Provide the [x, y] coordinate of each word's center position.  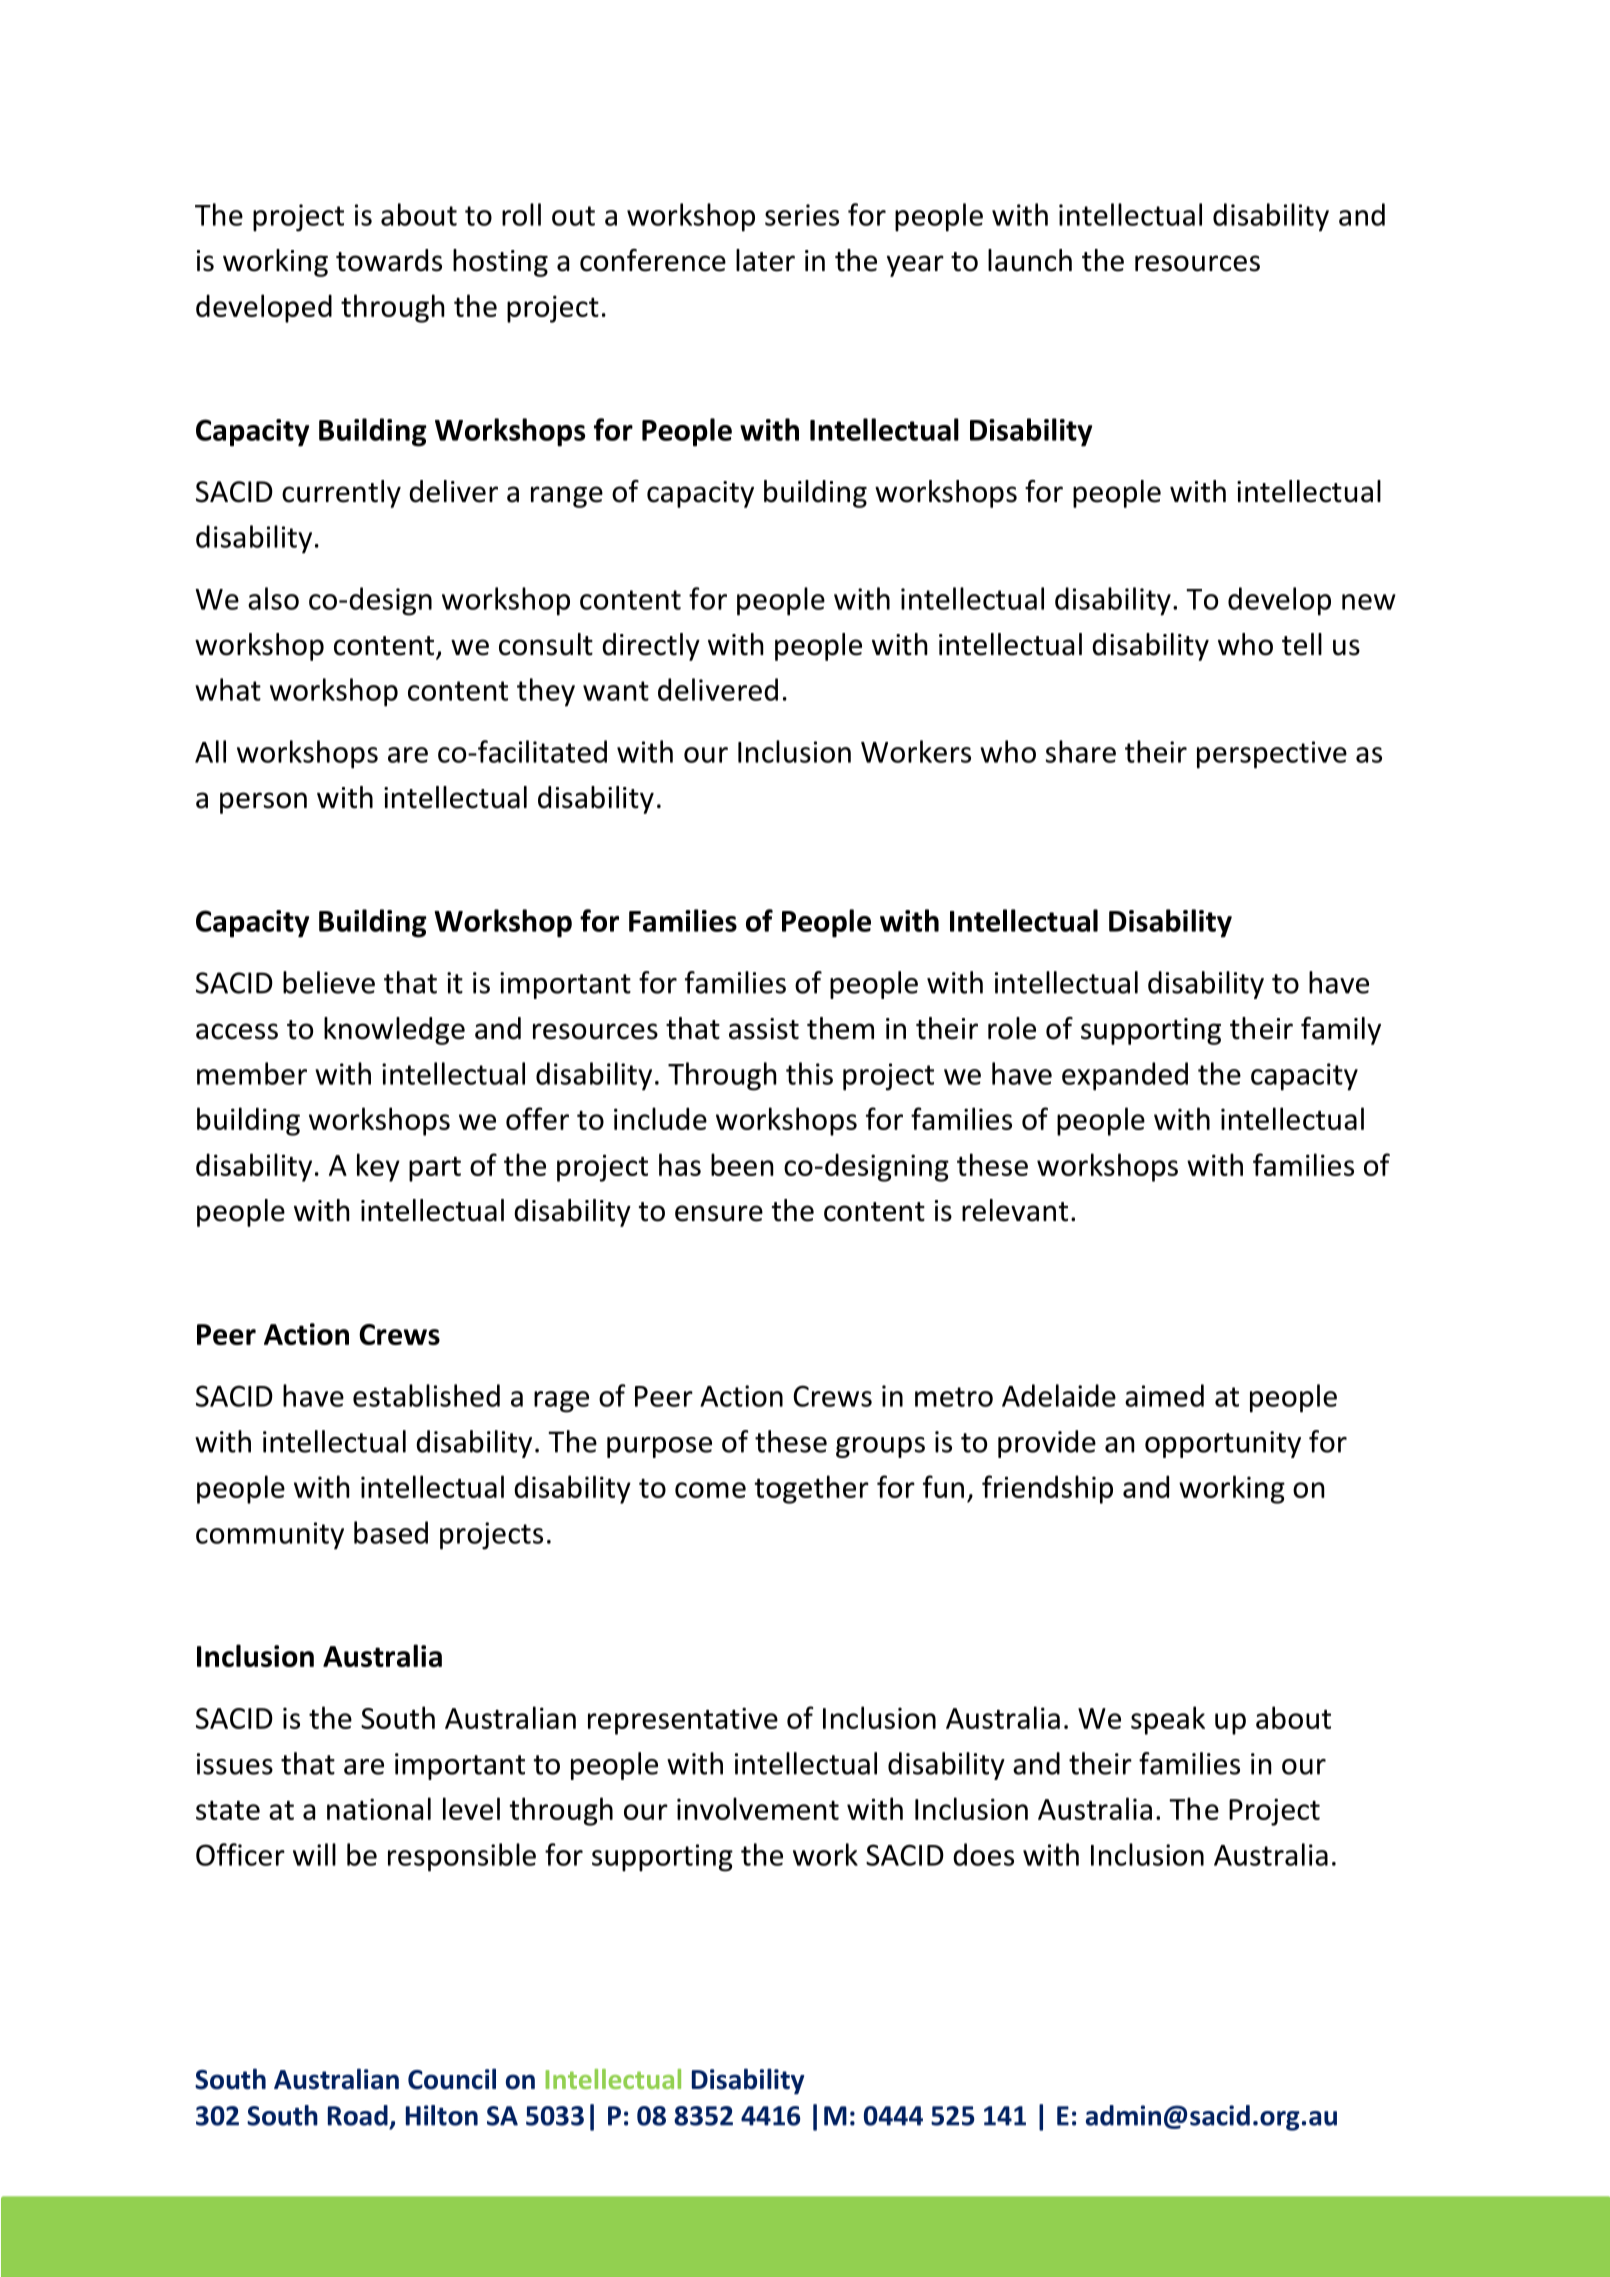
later [765, 260]
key [378, 1167]
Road [358, 2115]
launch [1030, 260]
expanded [1125, 1076]
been [742, 1164]
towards [389, 260]
